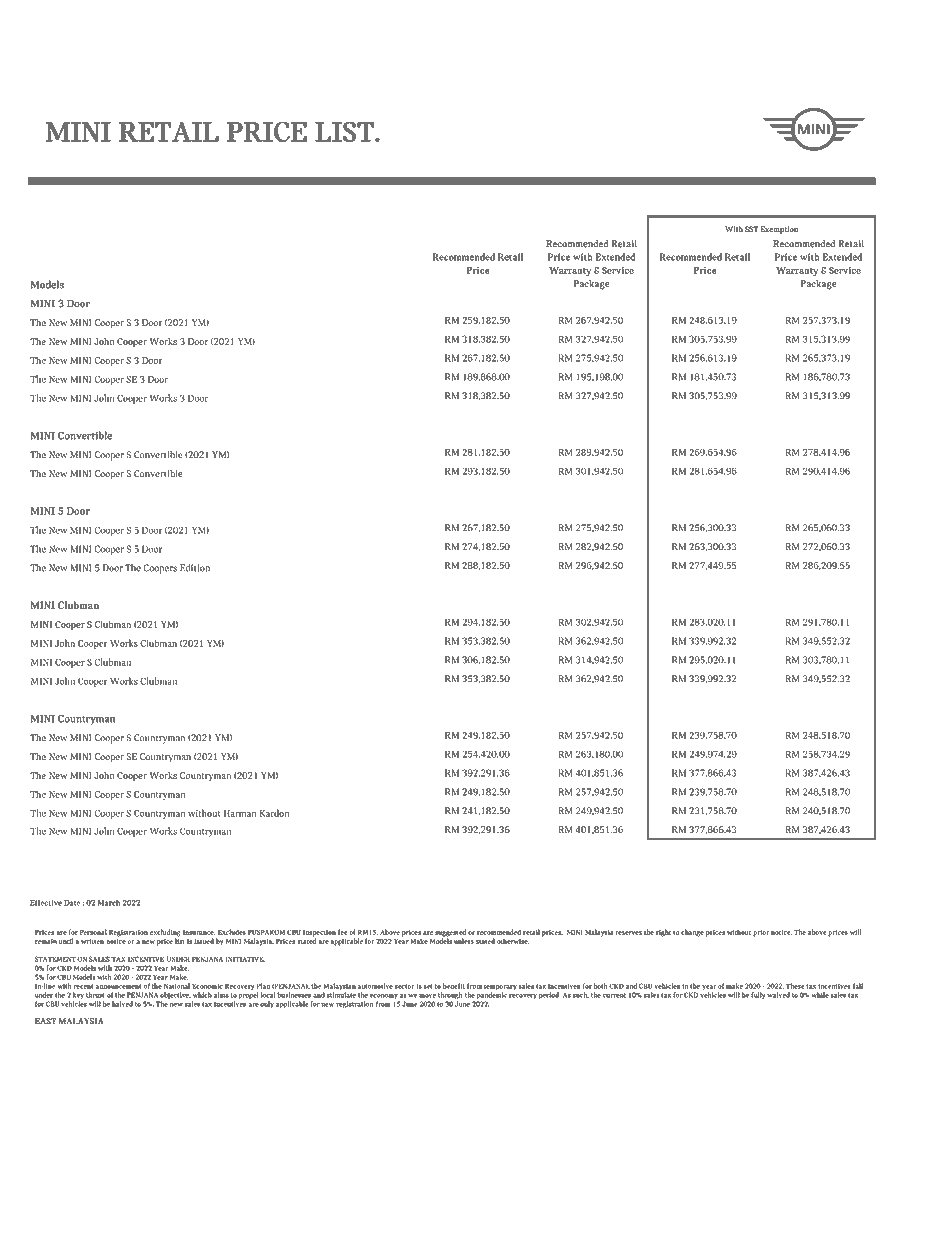  What do you see at coordinates (122, 1004) in the screenshot?
I see `halved` at bounding box center [122, 1004].
